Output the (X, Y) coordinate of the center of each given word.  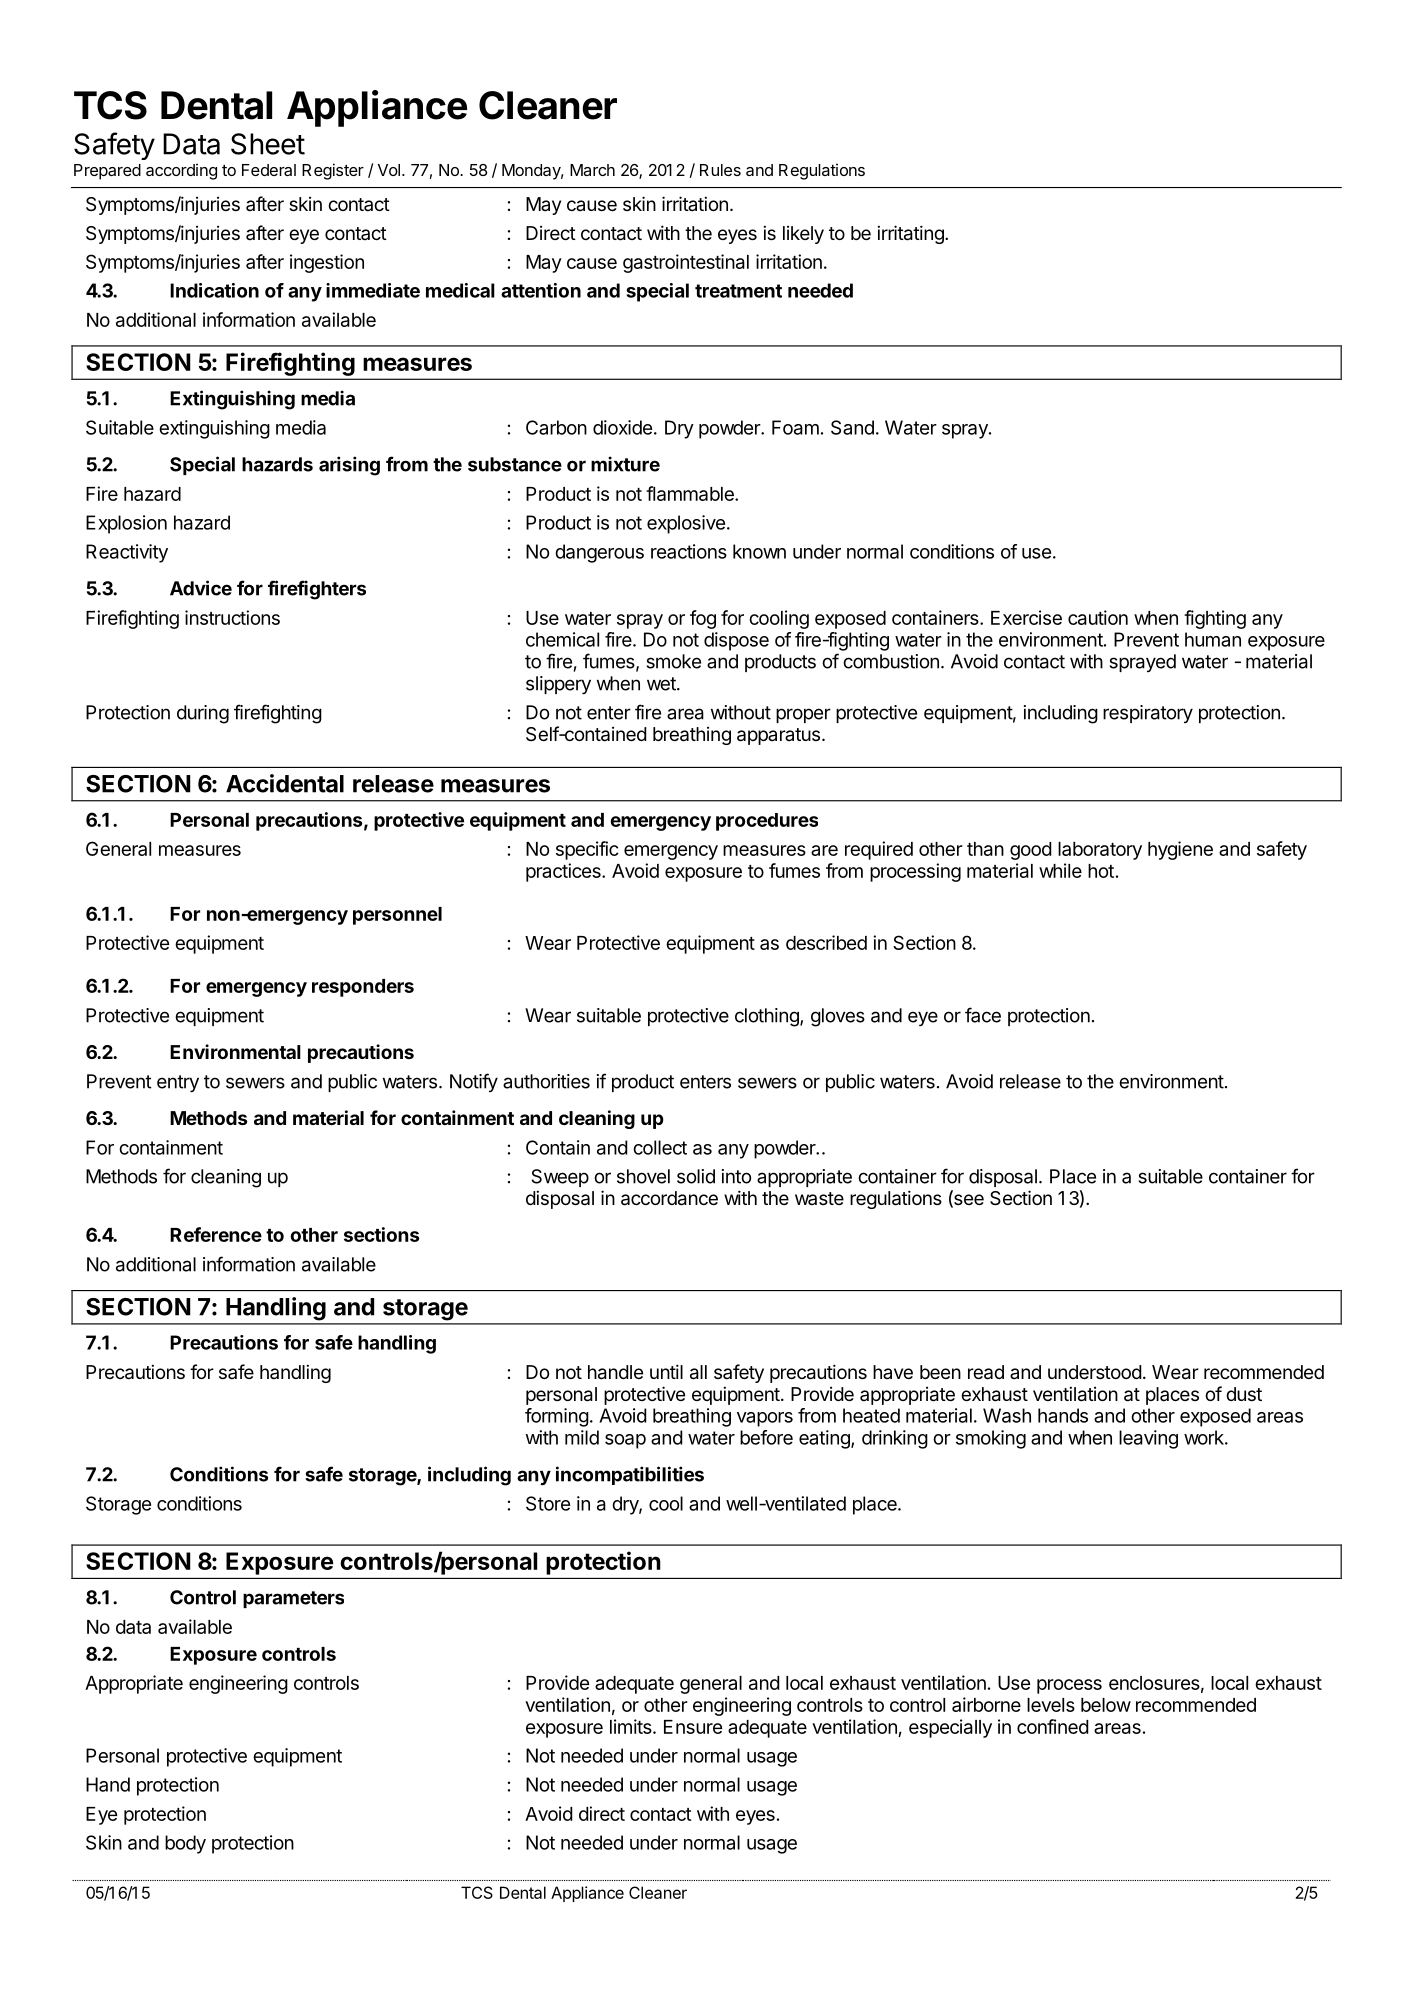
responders (363, 988)
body (185, 1844)
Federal (269, 170)
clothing (768, 1017)
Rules (720, 170)
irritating (911, 234)
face (983, 1015)
